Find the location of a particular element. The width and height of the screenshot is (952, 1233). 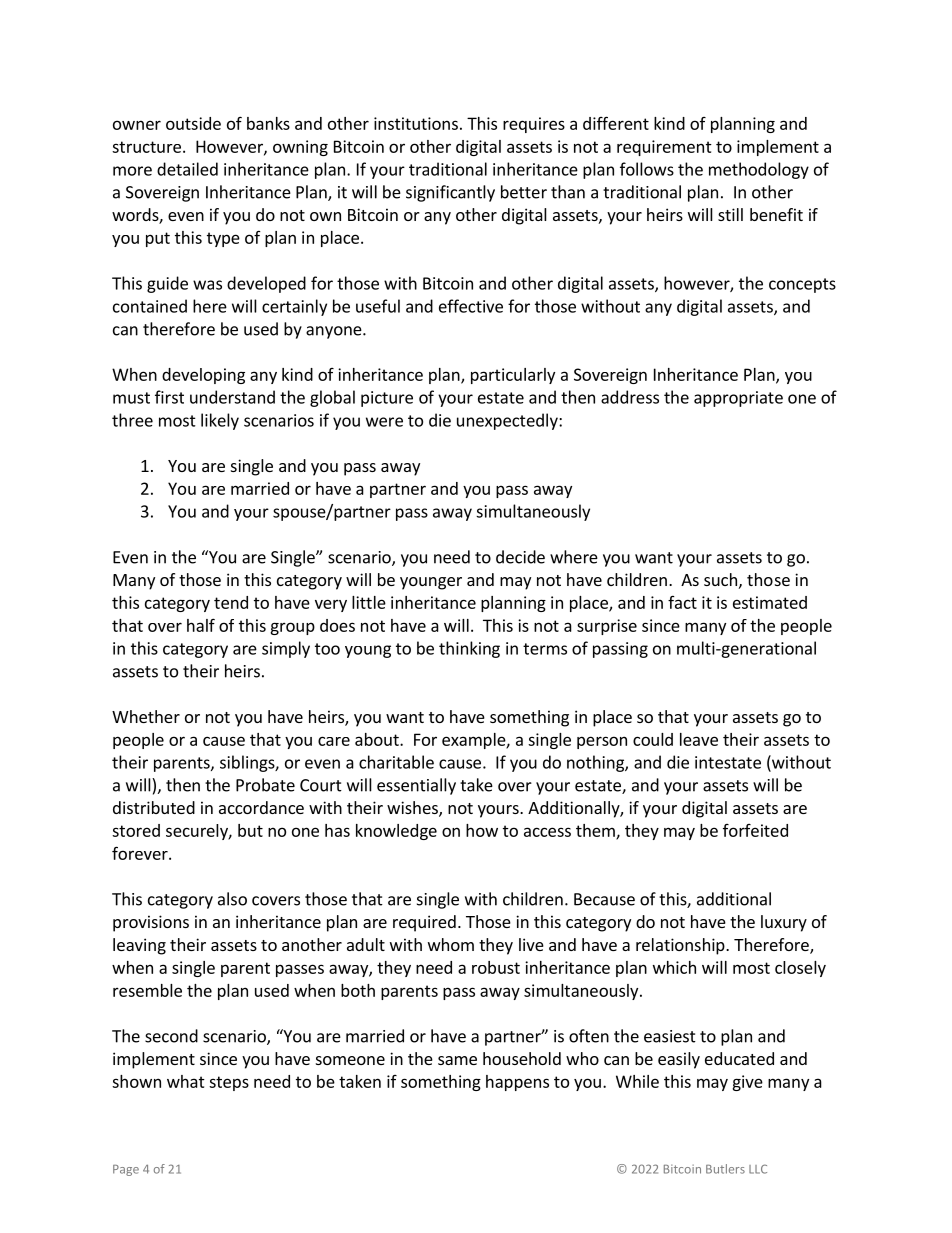

happens is located at coordinates (517, 1083).
